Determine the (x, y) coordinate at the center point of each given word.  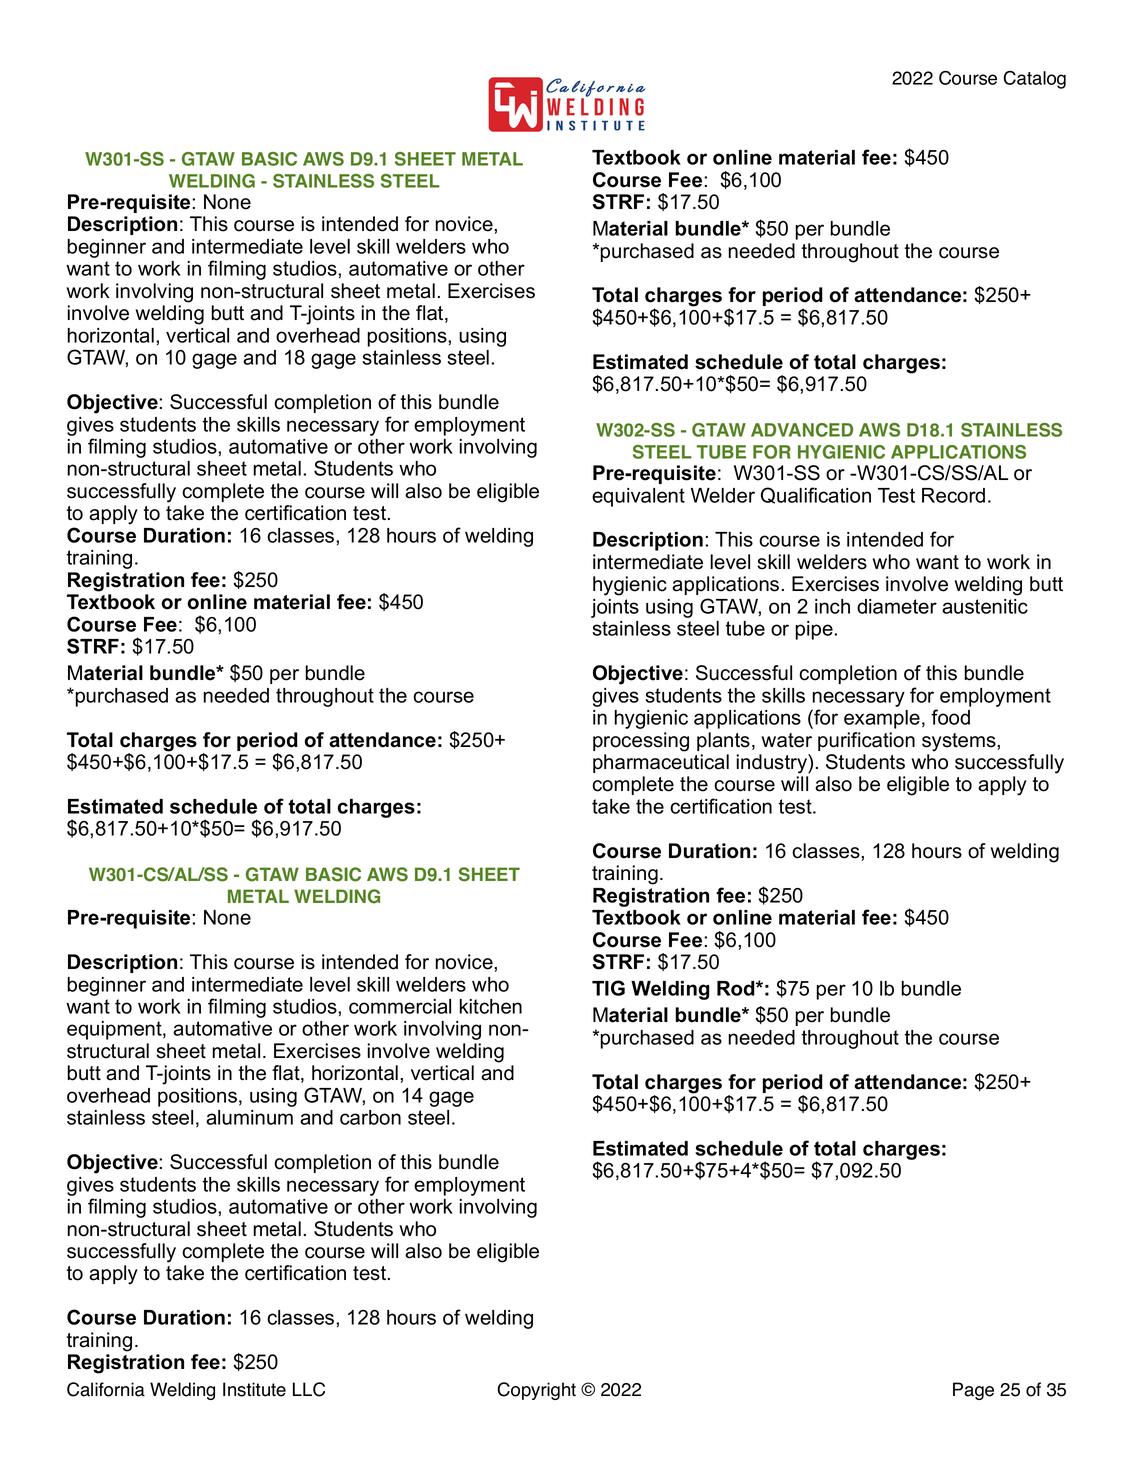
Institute (254, 1389)
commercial (400, 1006)
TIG (608, 988)
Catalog (1034, 80)
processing (641, 742)
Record (953, 495)
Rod (737, 988)
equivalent (638, 497)
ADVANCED (802, 430)
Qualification (816, 495)
